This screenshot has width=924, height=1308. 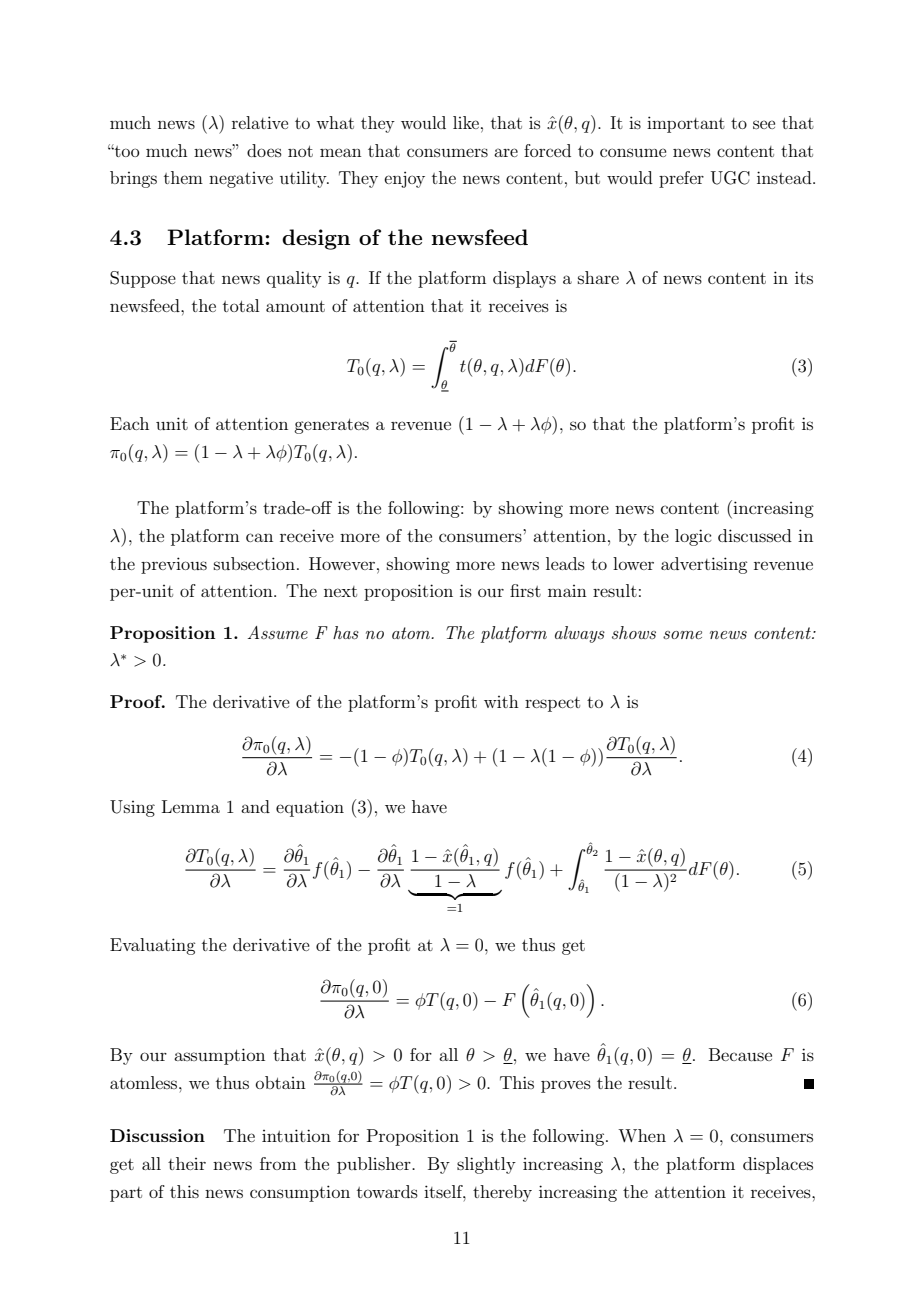 I want to click on Assume, so click(x=278, y=632).
